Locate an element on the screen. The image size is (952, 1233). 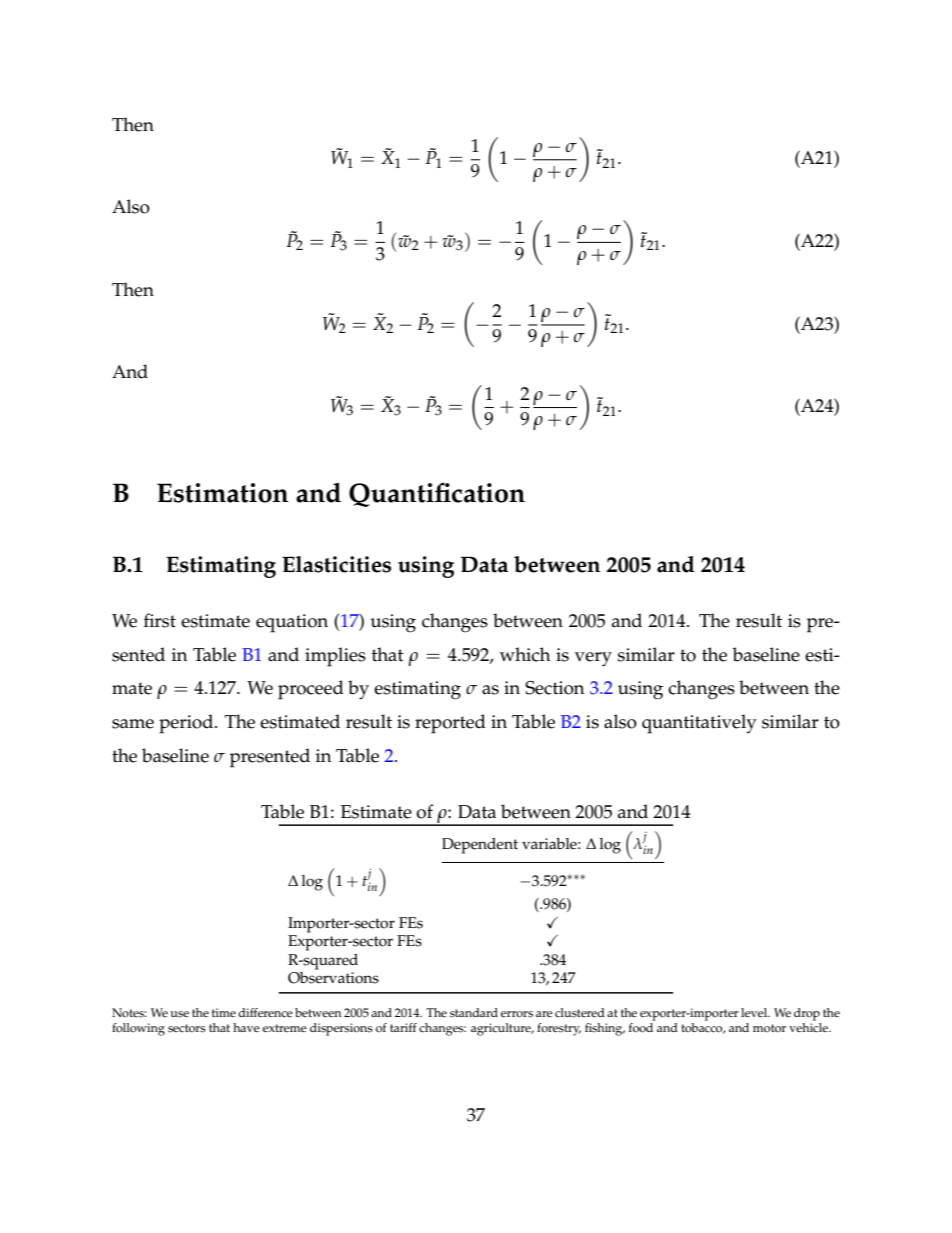
Dependent is located at coordinates (480, 846).
